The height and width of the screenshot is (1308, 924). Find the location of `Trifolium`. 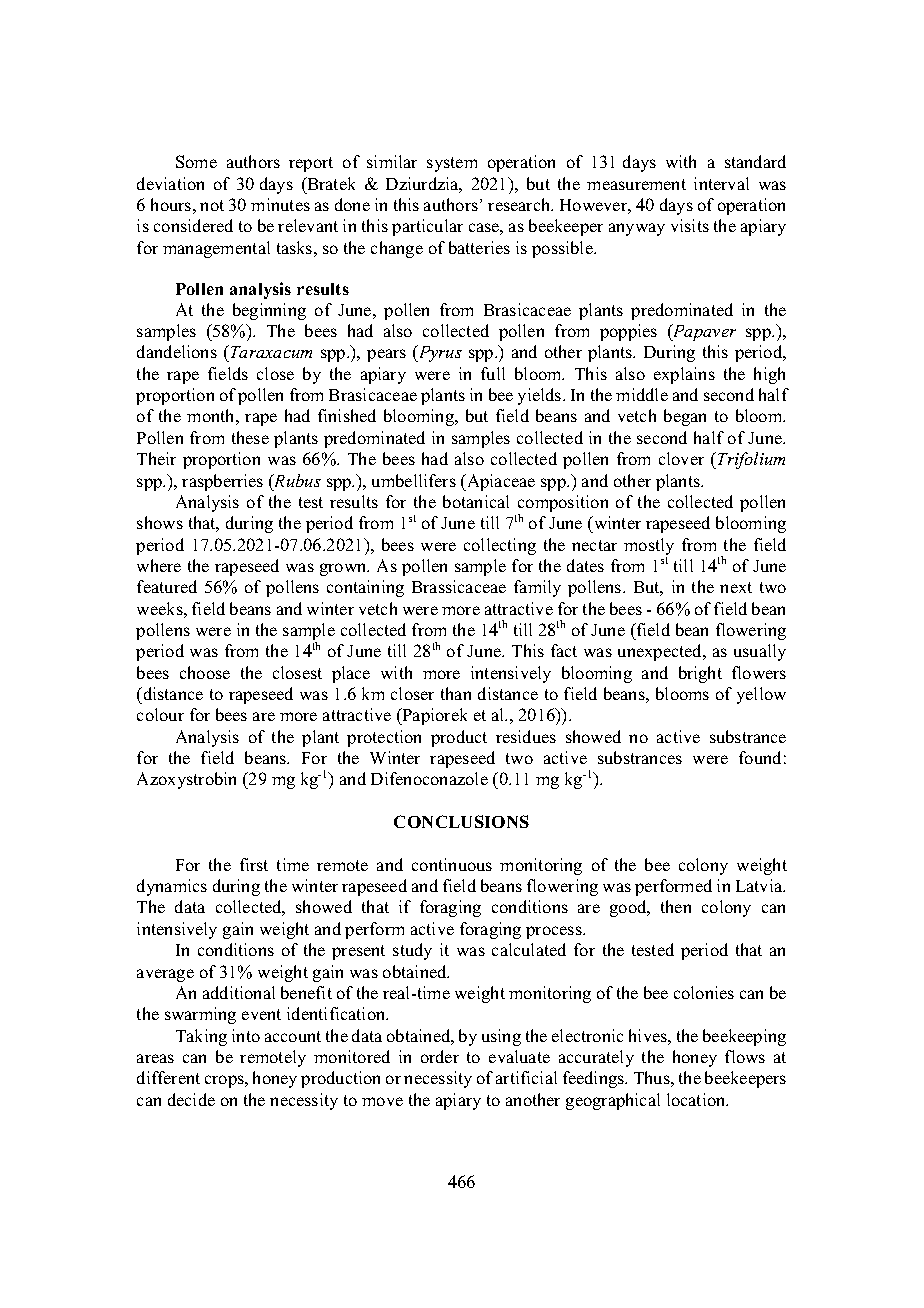

Trifolium is located at coordinates (751, 460).
